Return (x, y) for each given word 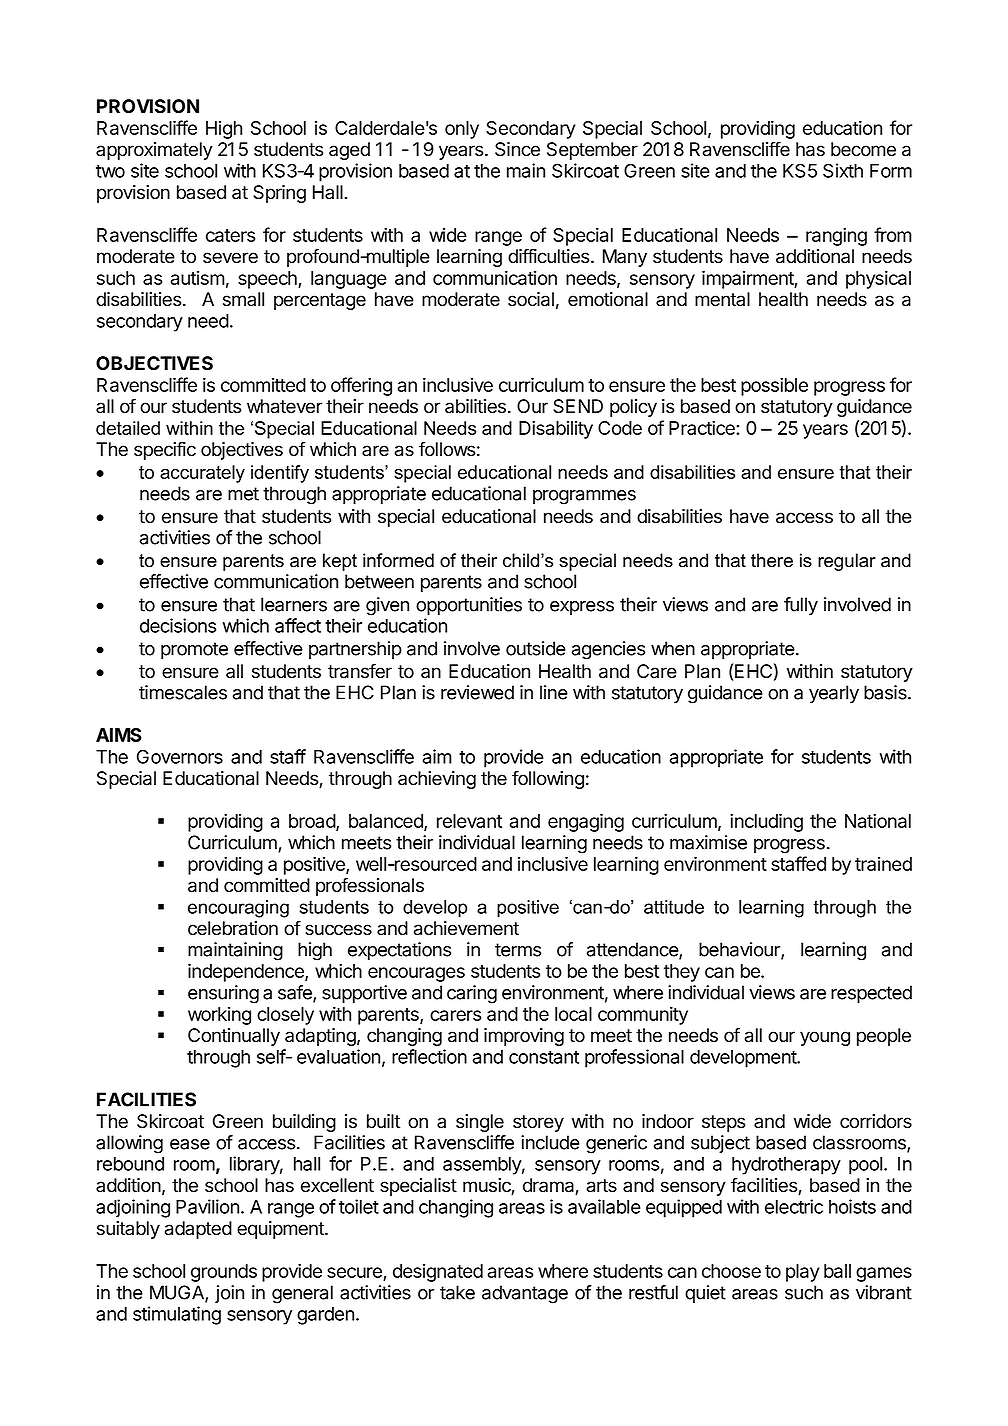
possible (774, 386)
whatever (284, 406)
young (825, 1038)
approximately (154, 151)
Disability (556, 429)
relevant (469, 821)
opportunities (469, 606)
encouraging (238, 909)
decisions (178, 625)
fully (801, 606)
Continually (234, 1037)
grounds (224, 1273)
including (766, 822)
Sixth (843, 170)
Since (517, 149)
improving (524, 1037)
